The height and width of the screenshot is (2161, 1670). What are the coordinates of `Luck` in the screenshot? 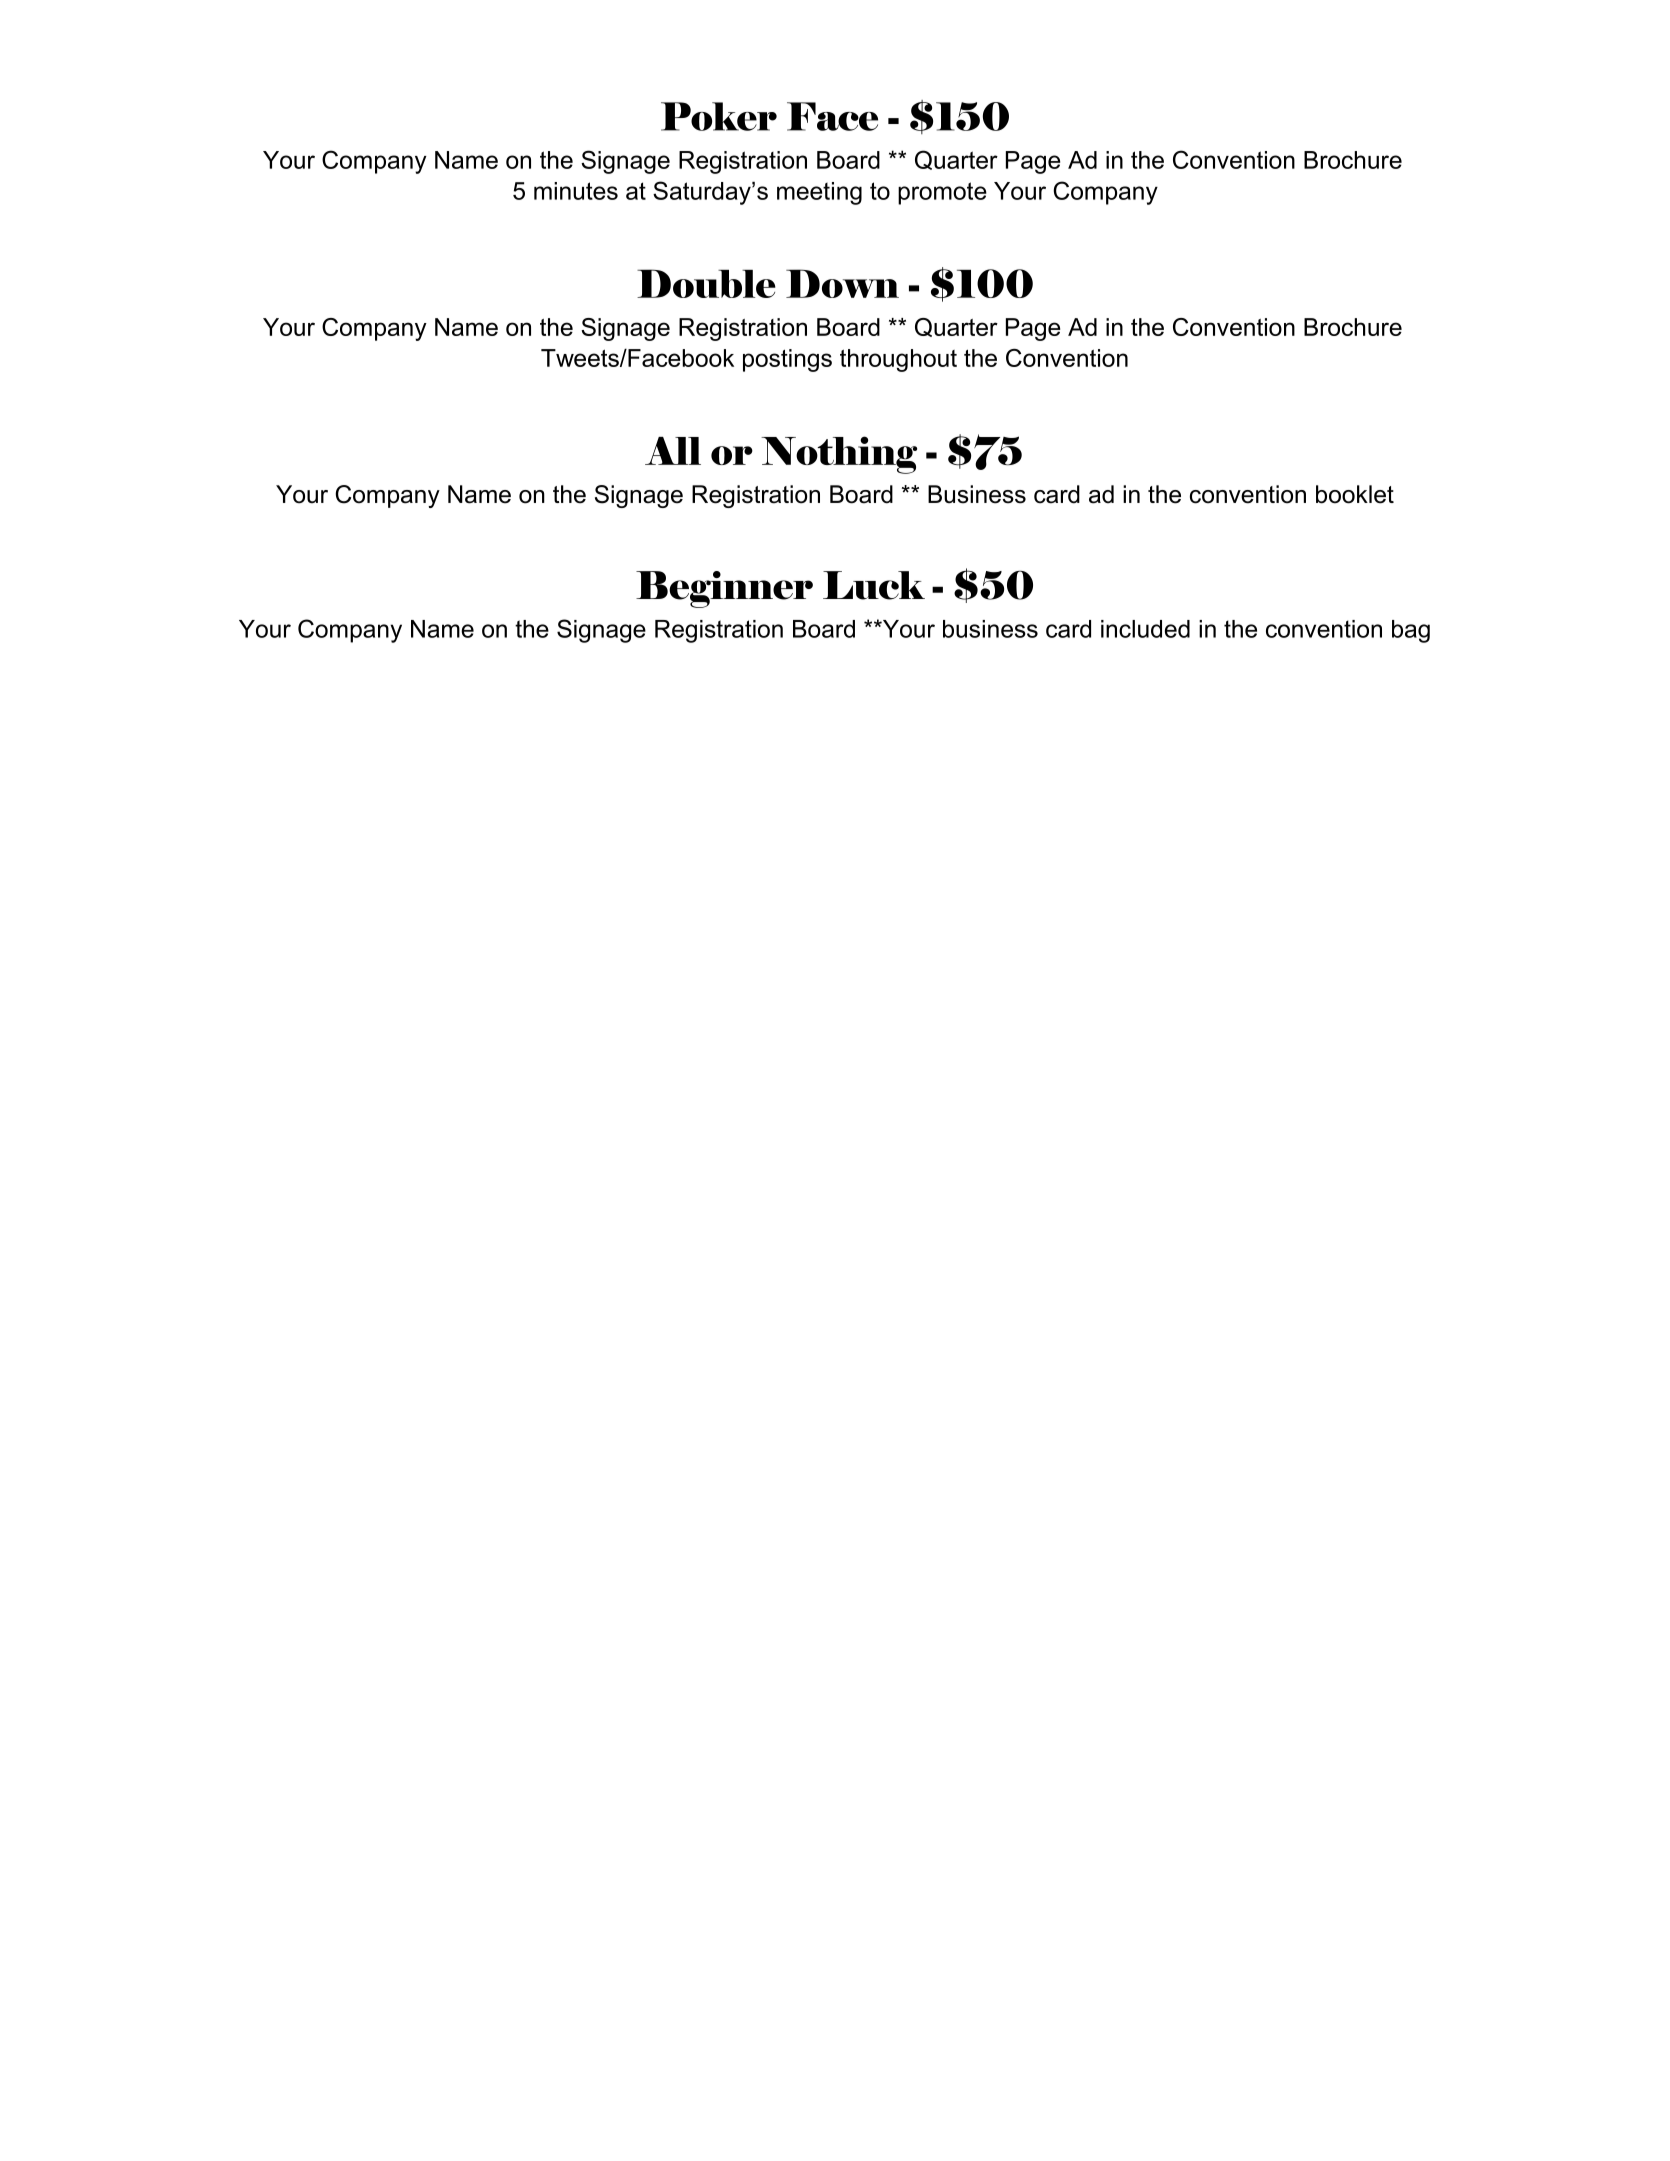 It's located at (874, 585).
